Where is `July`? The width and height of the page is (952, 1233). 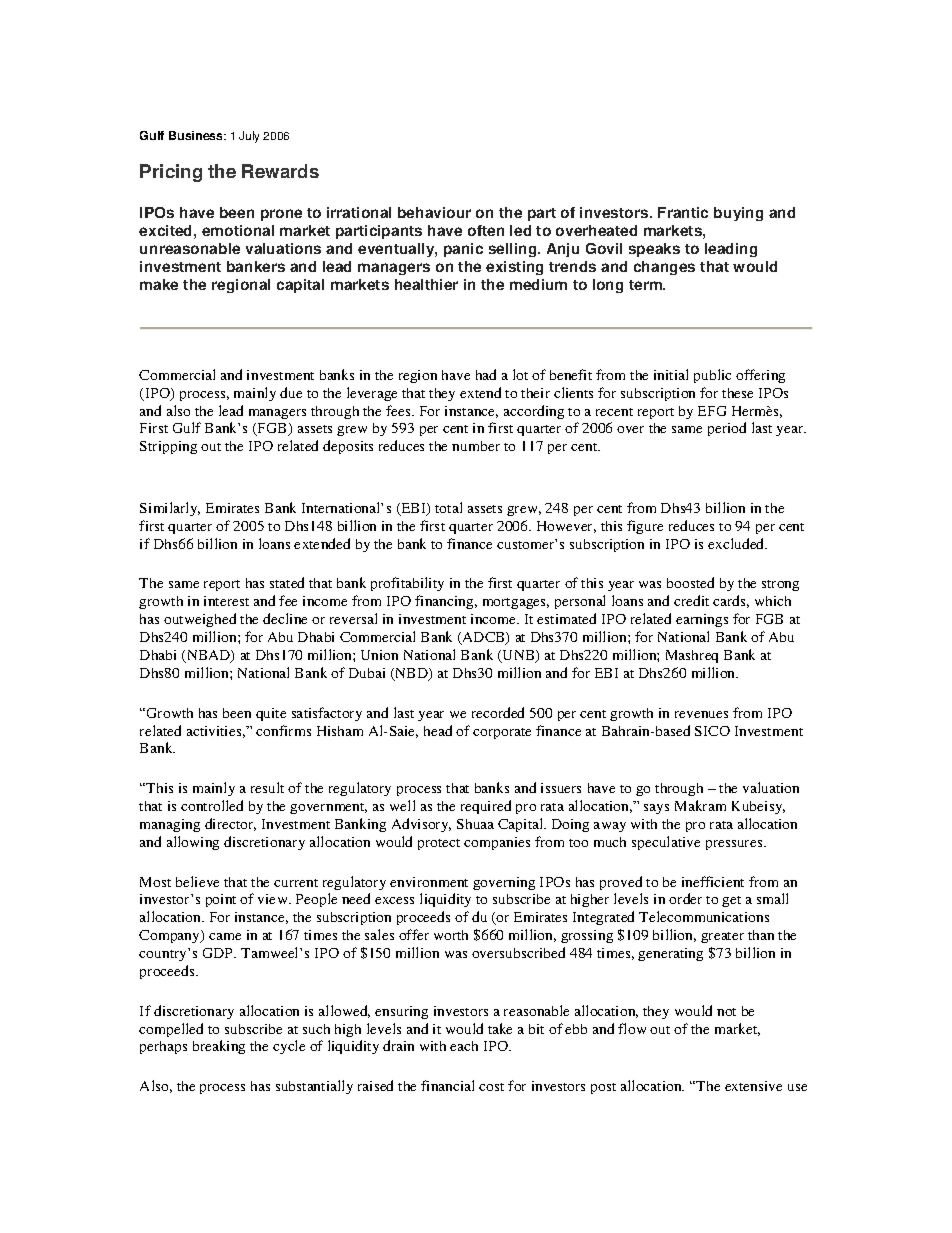
July is located at coordinates (249, 137).
